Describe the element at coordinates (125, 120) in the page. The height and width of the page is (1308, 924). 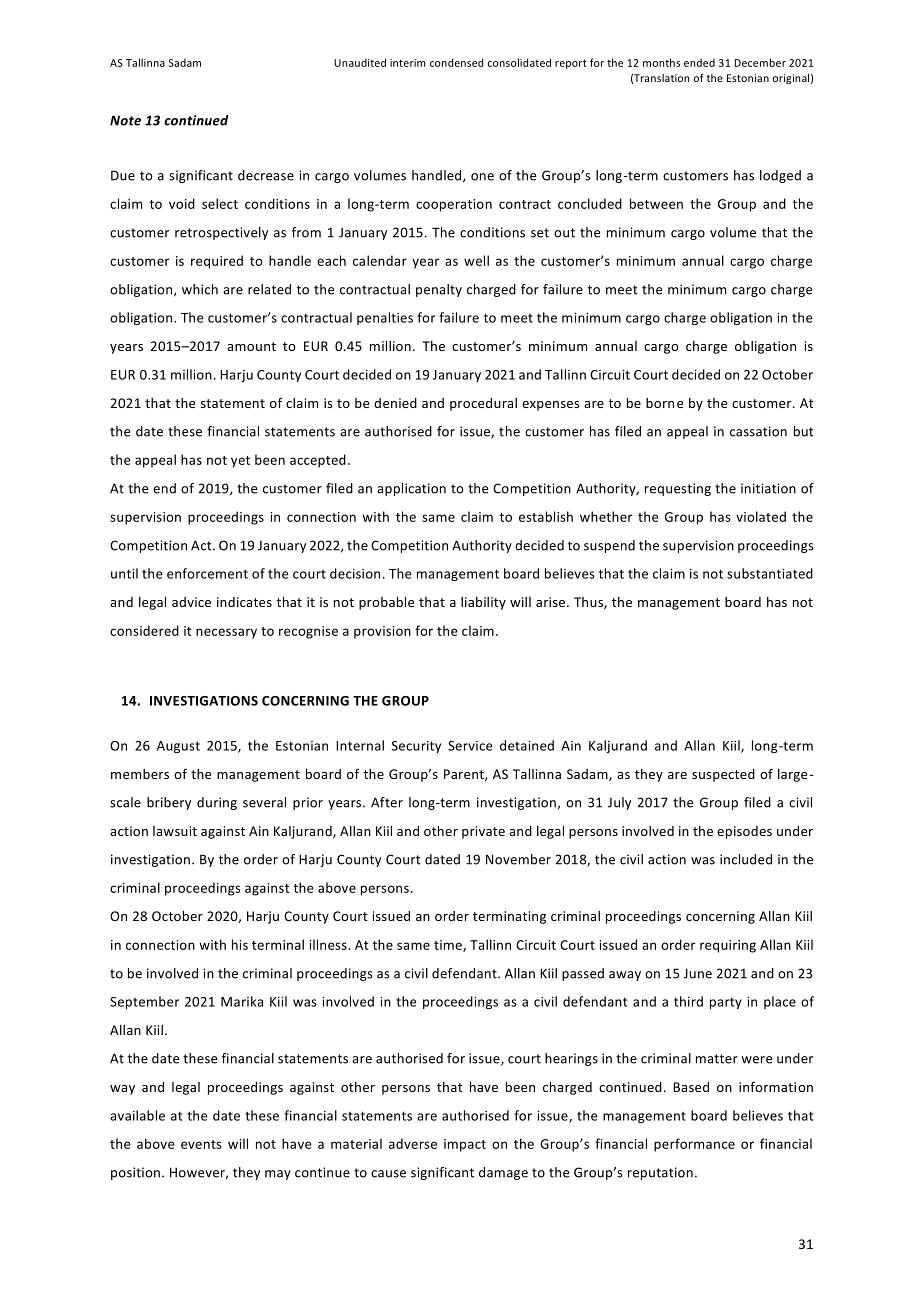
I see `Note` at that location.
